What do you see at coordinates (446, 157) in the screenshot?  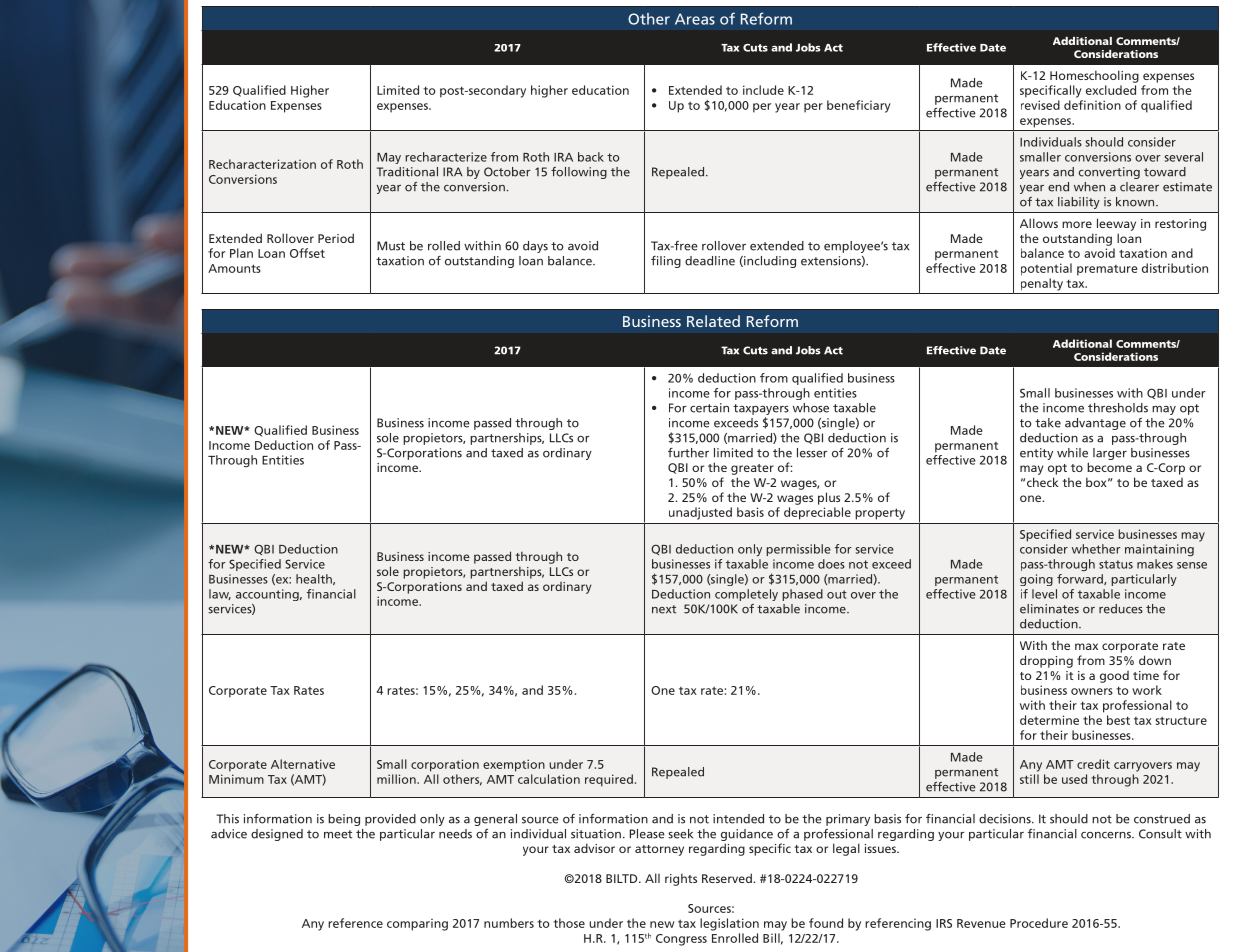 I see `recharacterize` at bounding box center [446, 157].
